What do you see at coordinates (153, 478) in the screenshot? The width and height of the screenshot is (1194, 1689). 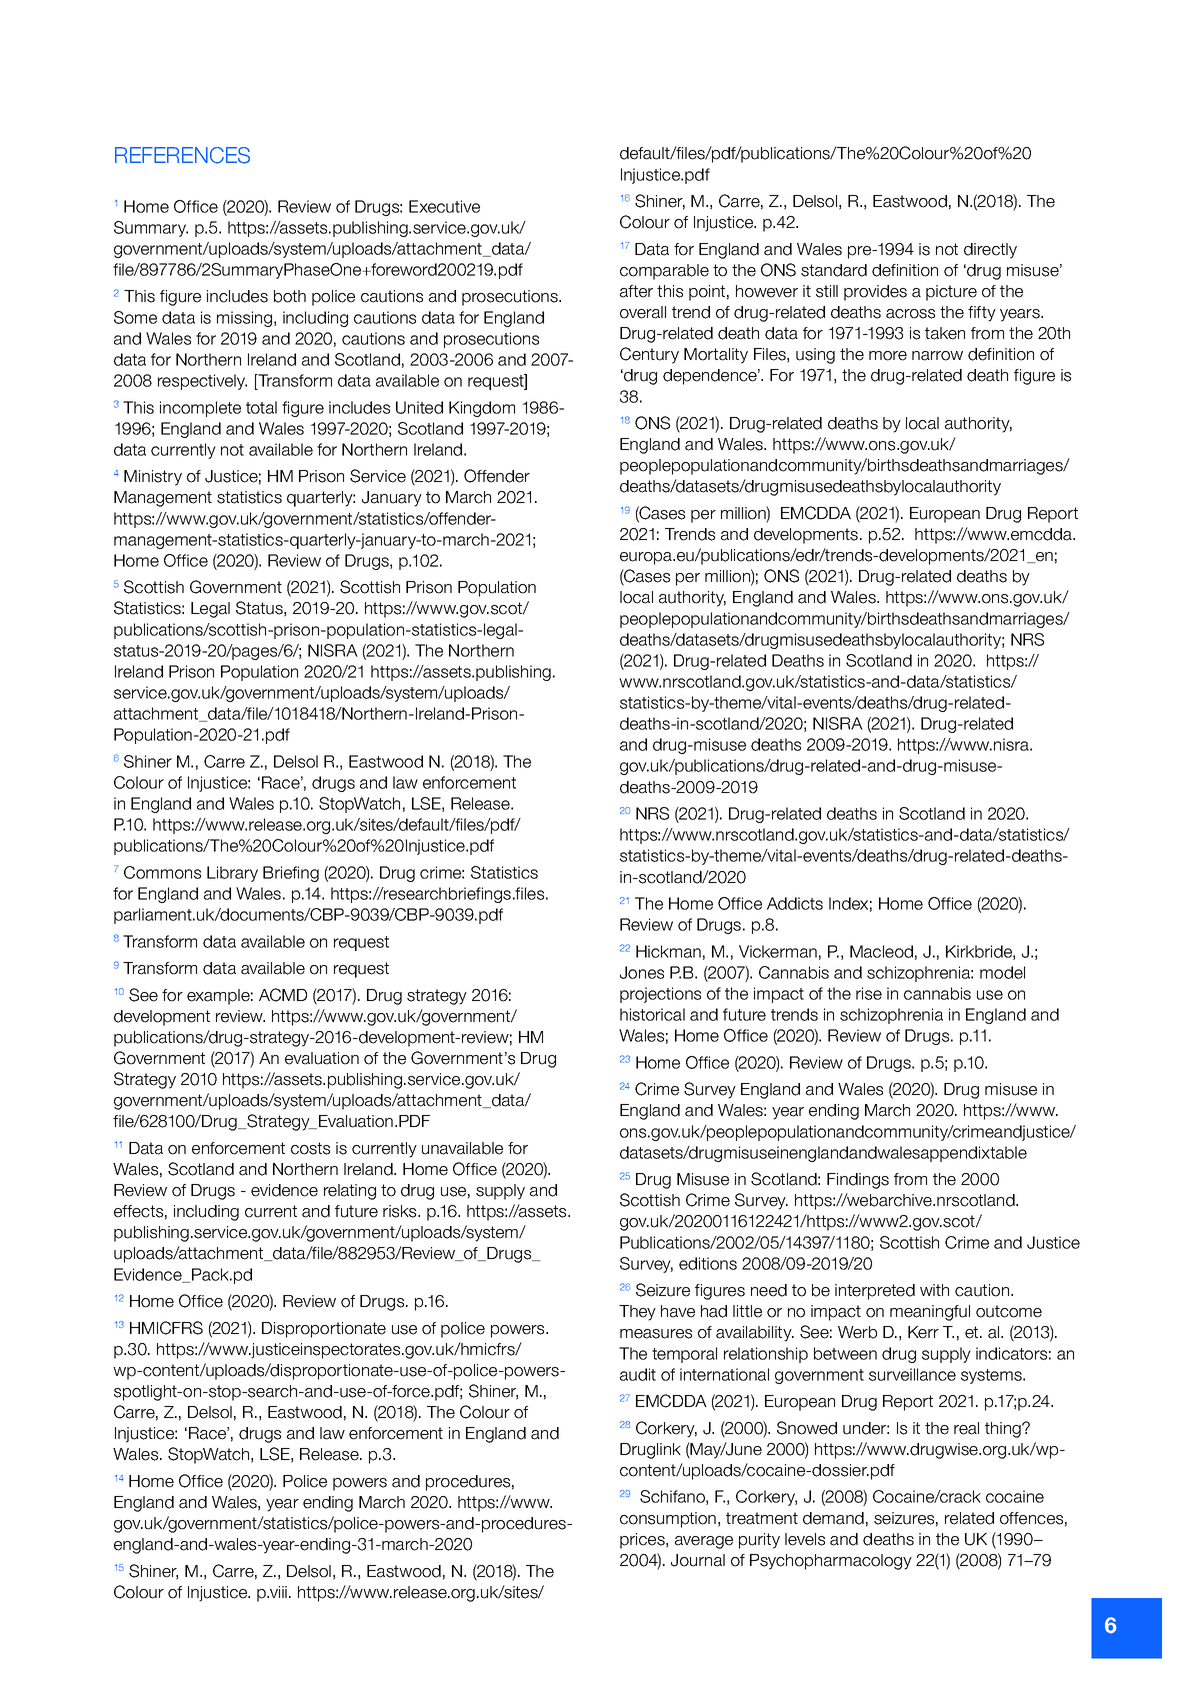 I see `Ministry` at bounding box center [153, 478].
